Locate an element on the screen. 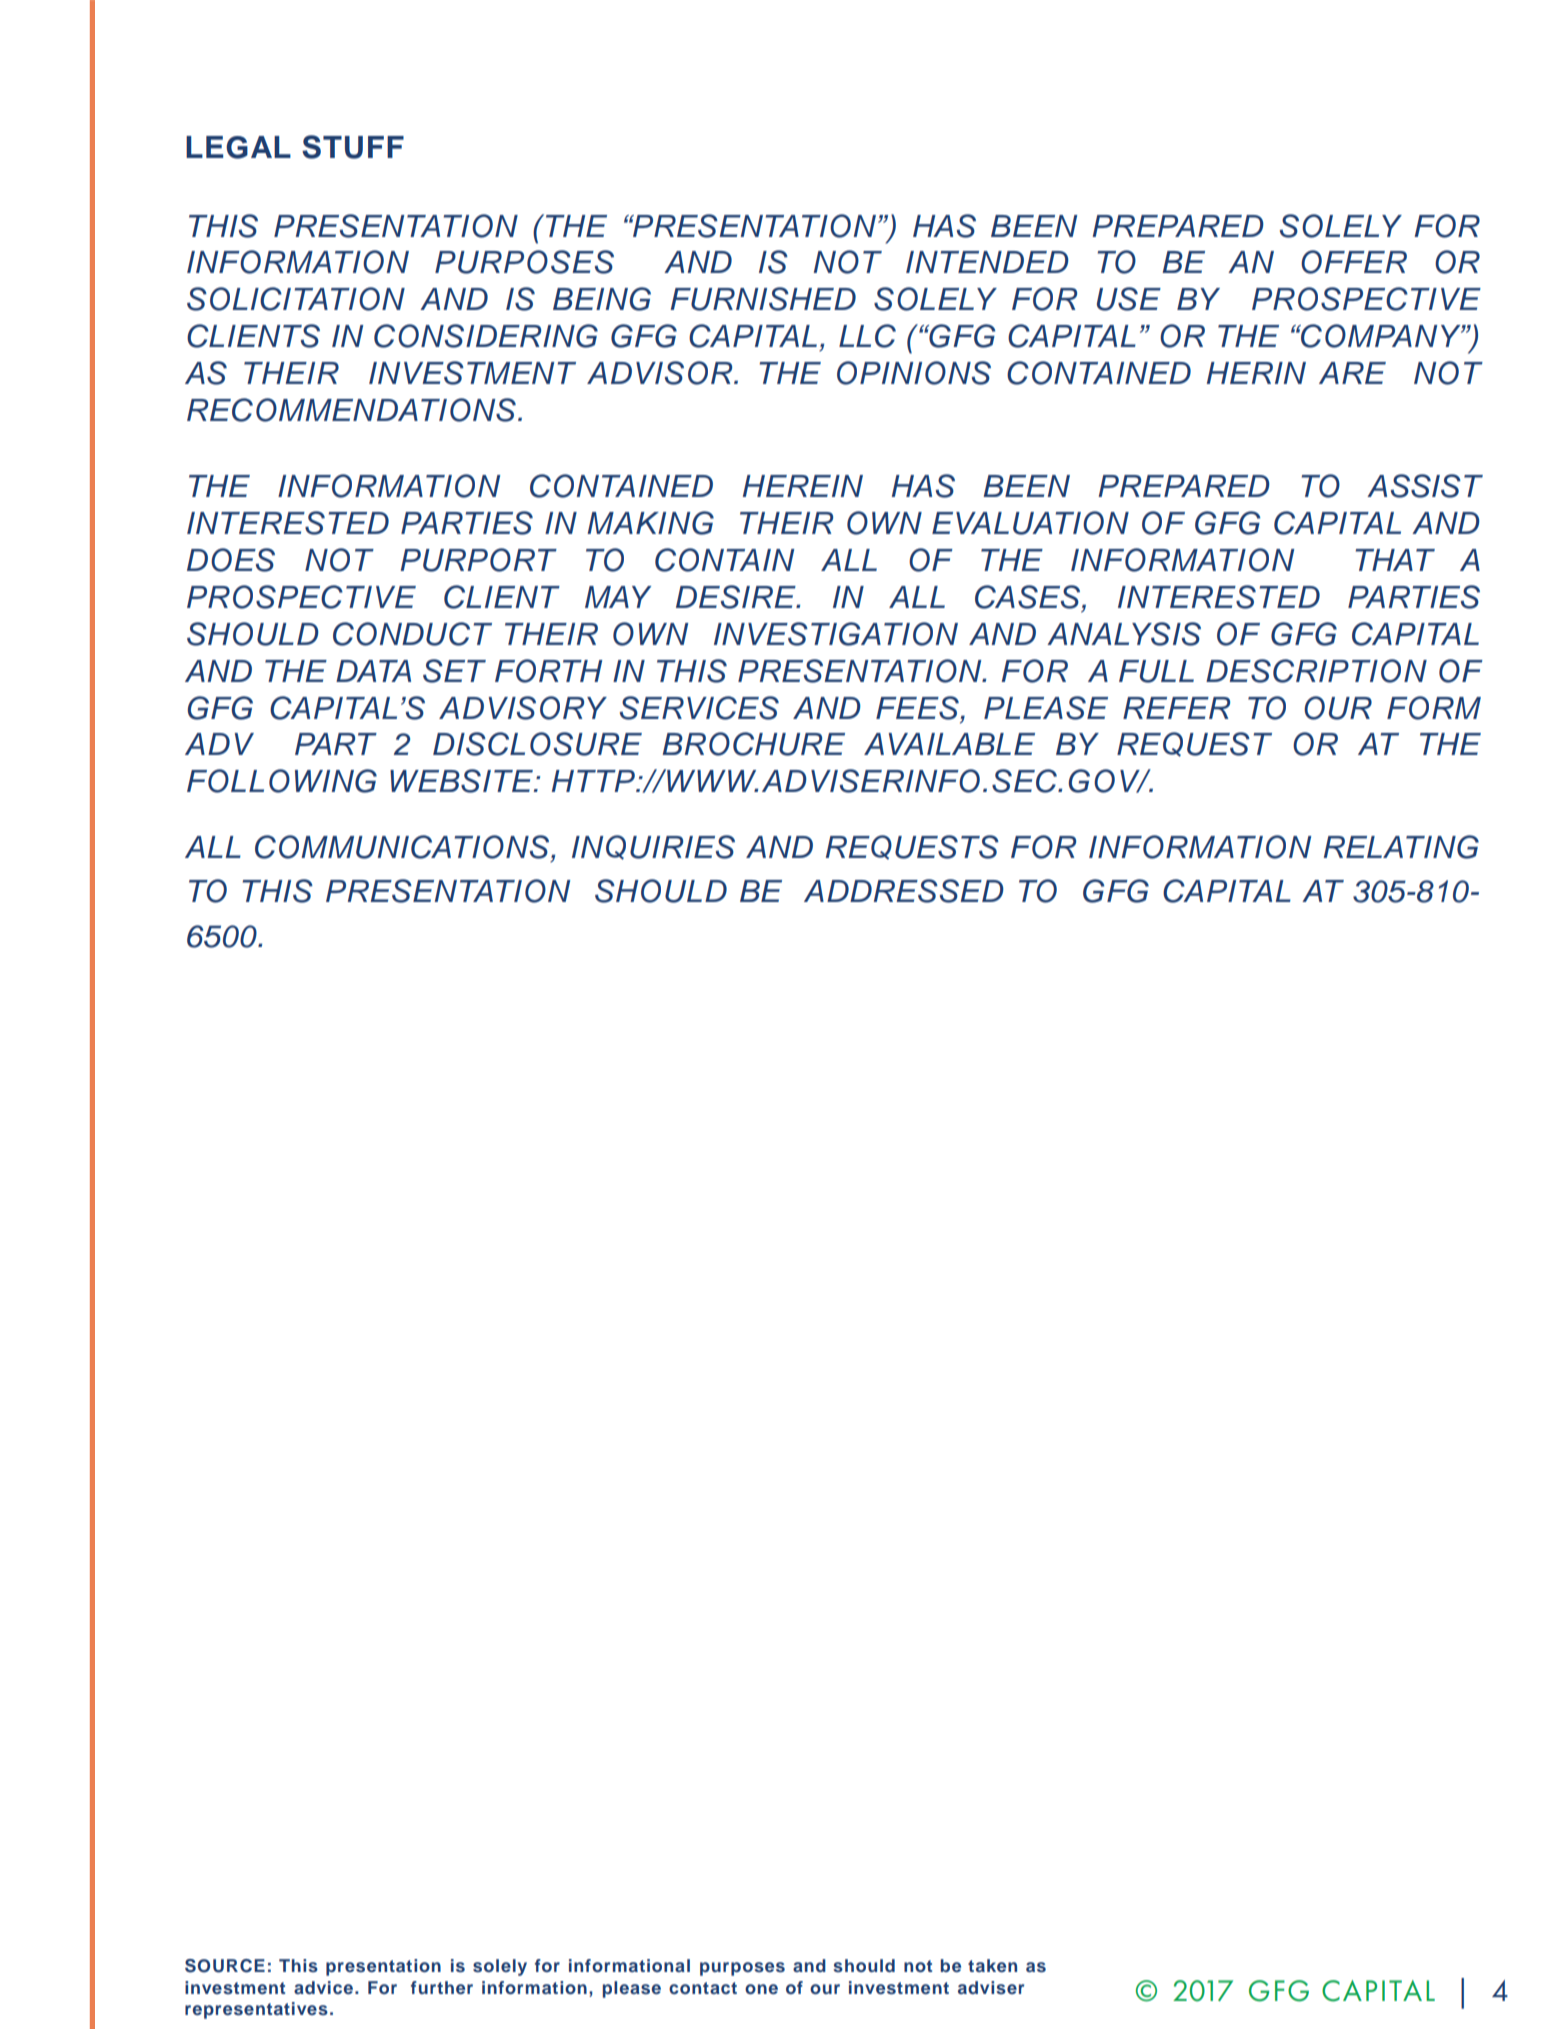  one is located at coordinates (761, 1989).
